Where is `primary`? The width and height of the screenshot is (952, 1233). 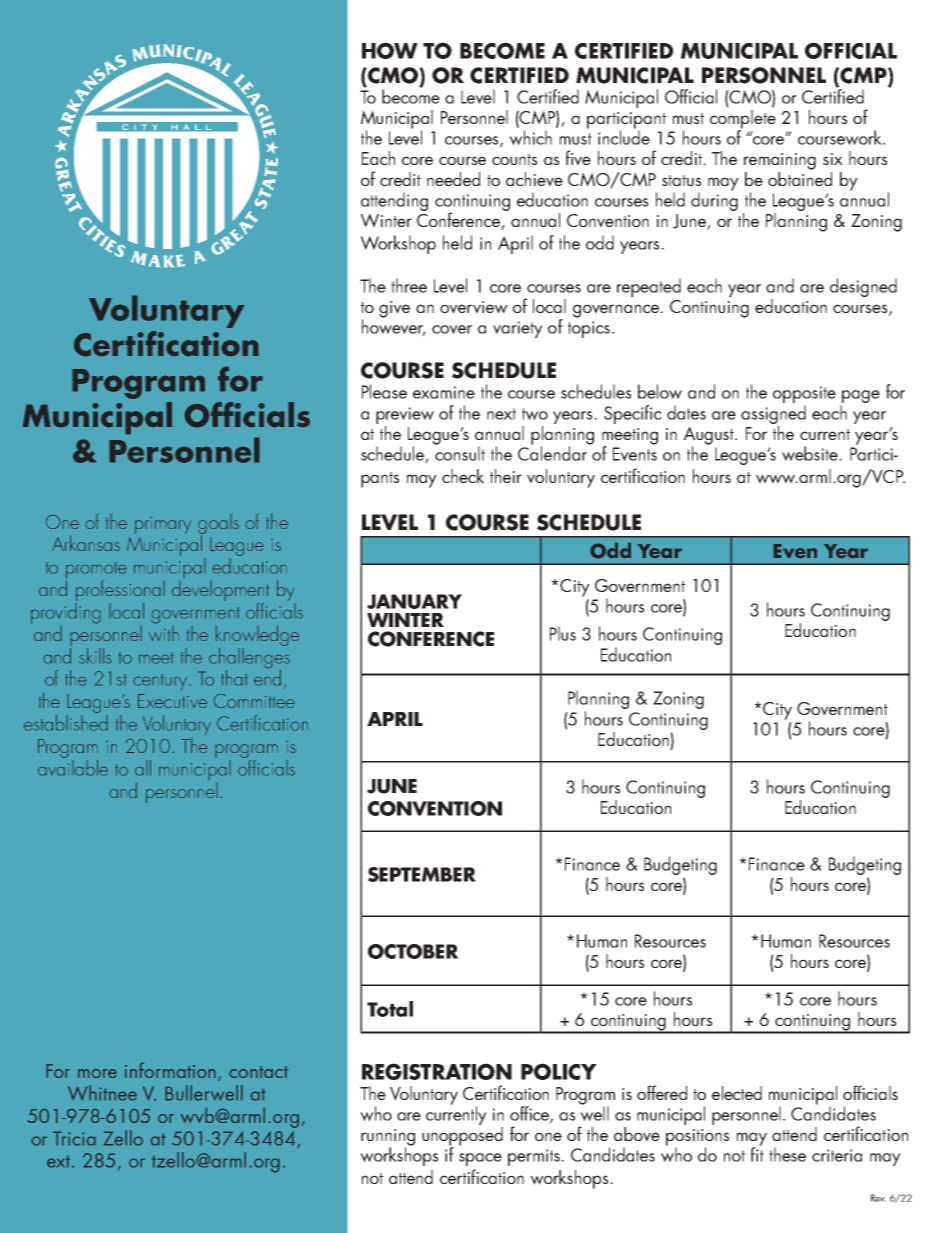 primary is located at coordinates (163, 525).
